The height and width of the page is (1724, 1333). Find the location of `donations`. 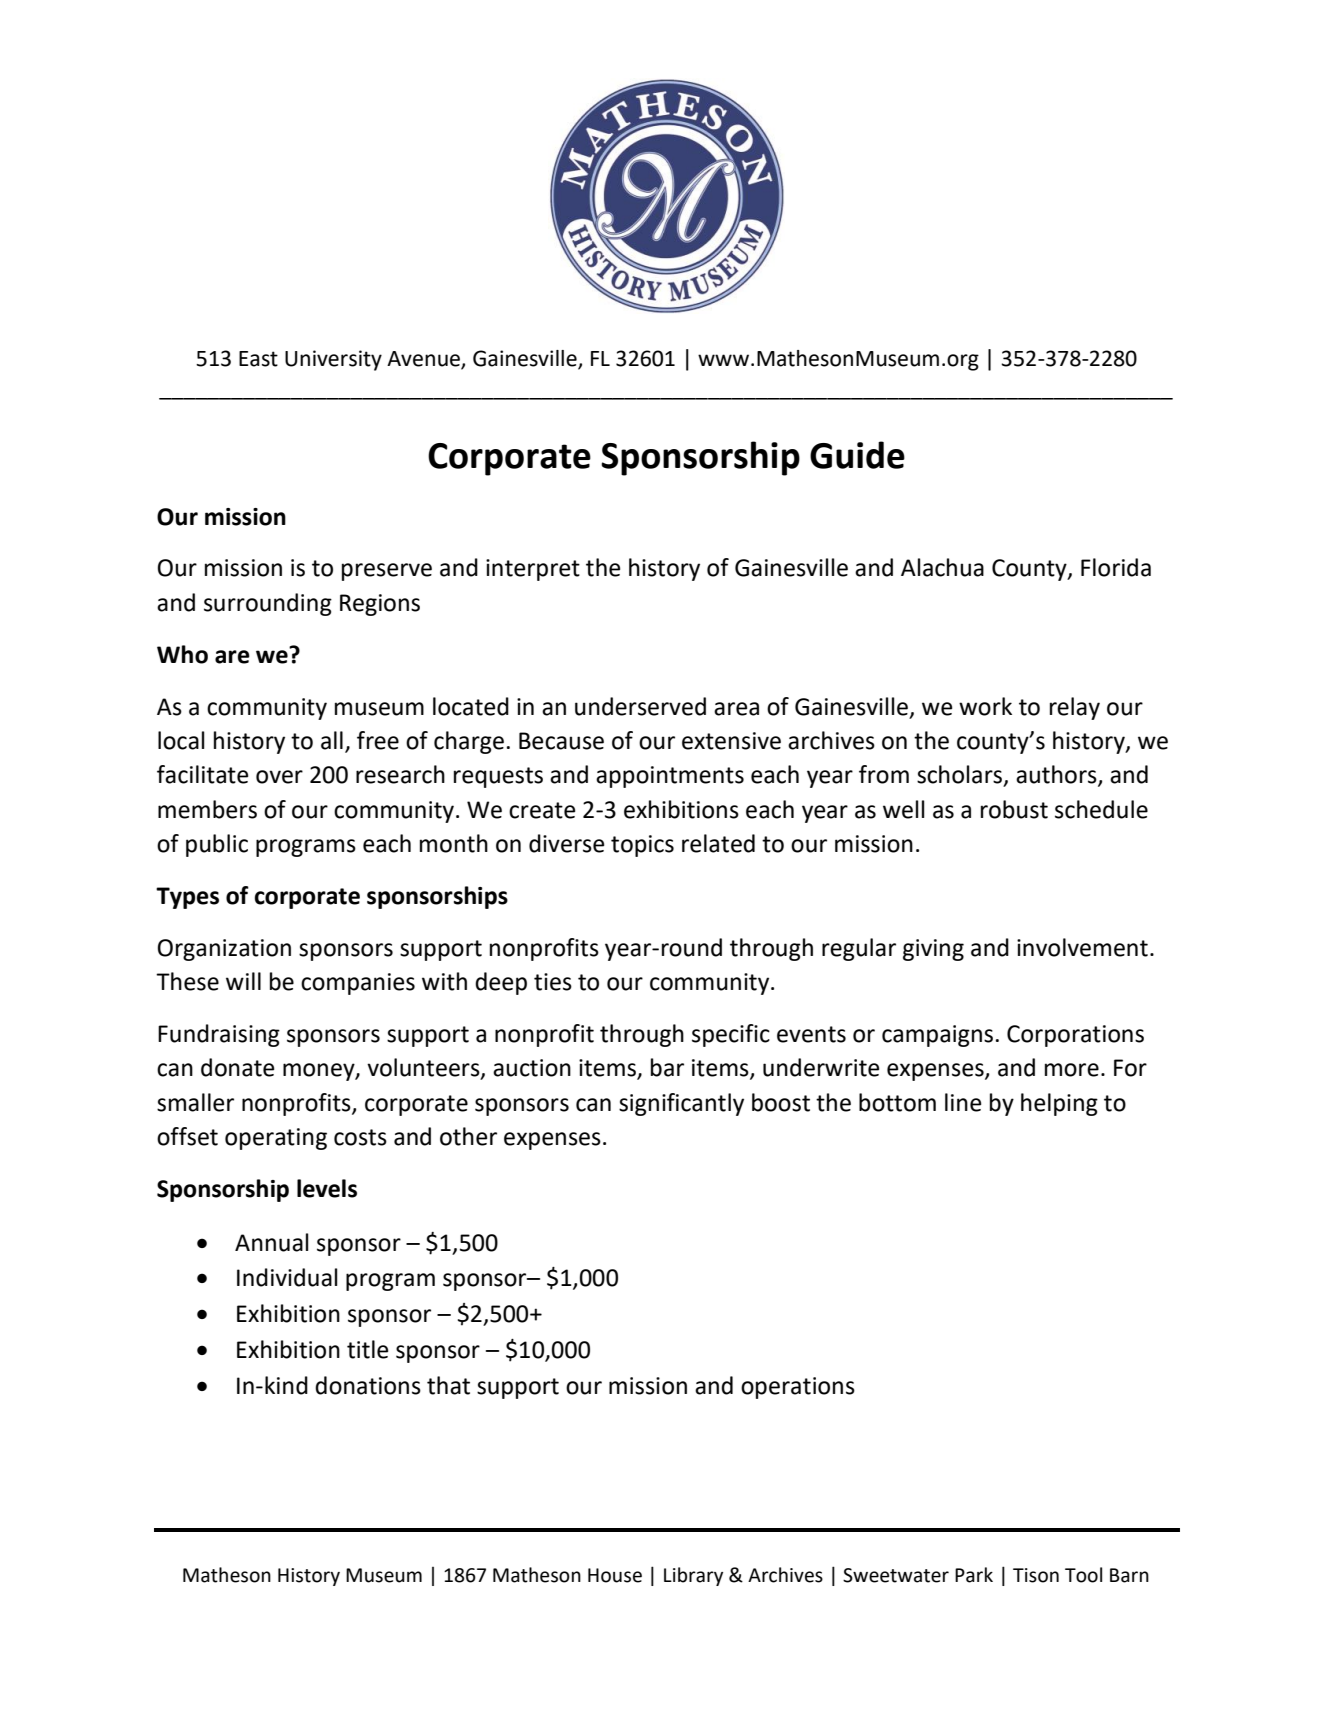

donations is located at coordinates (368, 1385).
